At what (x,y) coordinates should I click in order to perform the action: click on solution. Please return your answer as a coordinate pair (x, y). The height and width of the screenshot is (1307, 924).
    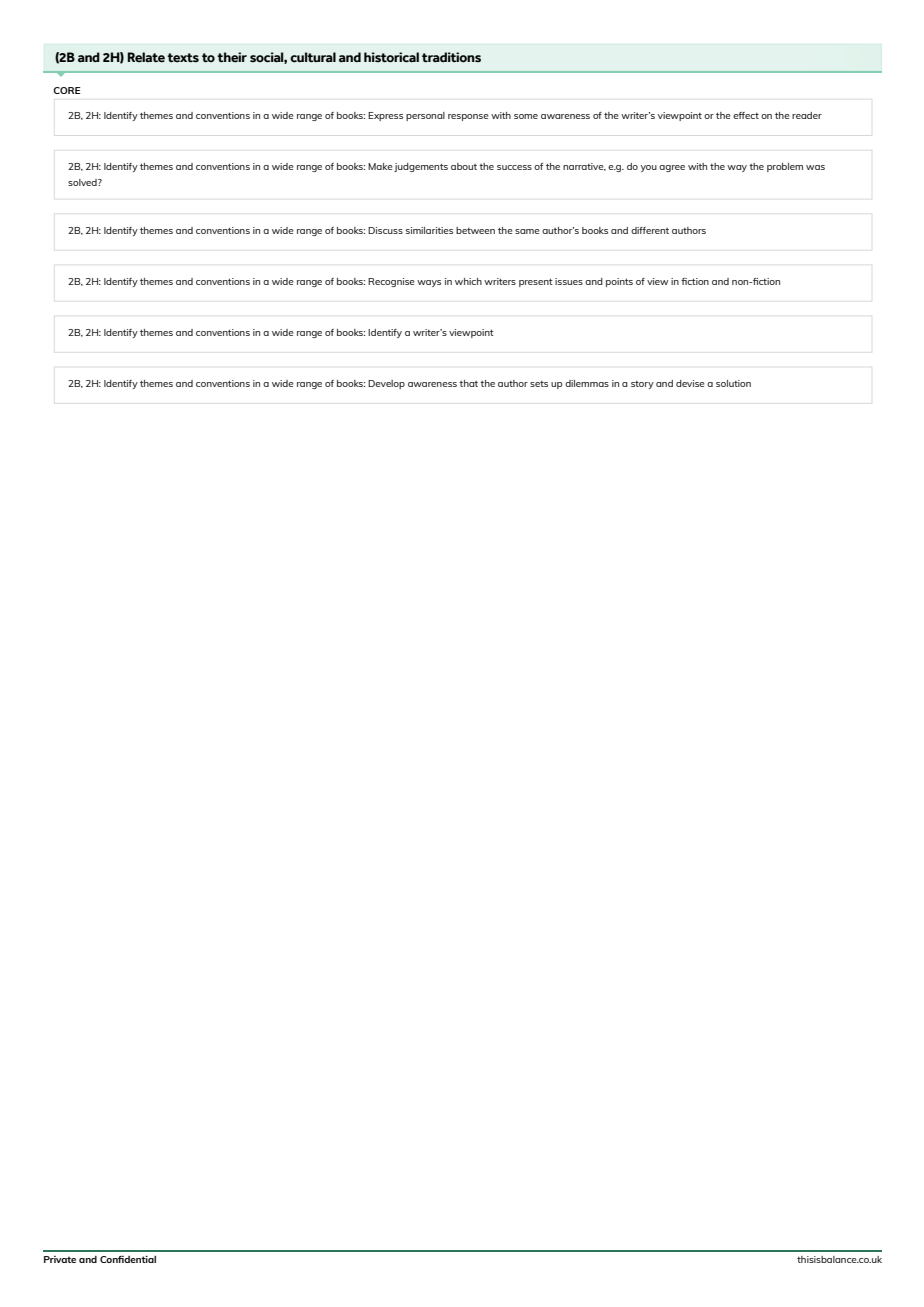
    Looking at the image, I should click on (733, 383).
